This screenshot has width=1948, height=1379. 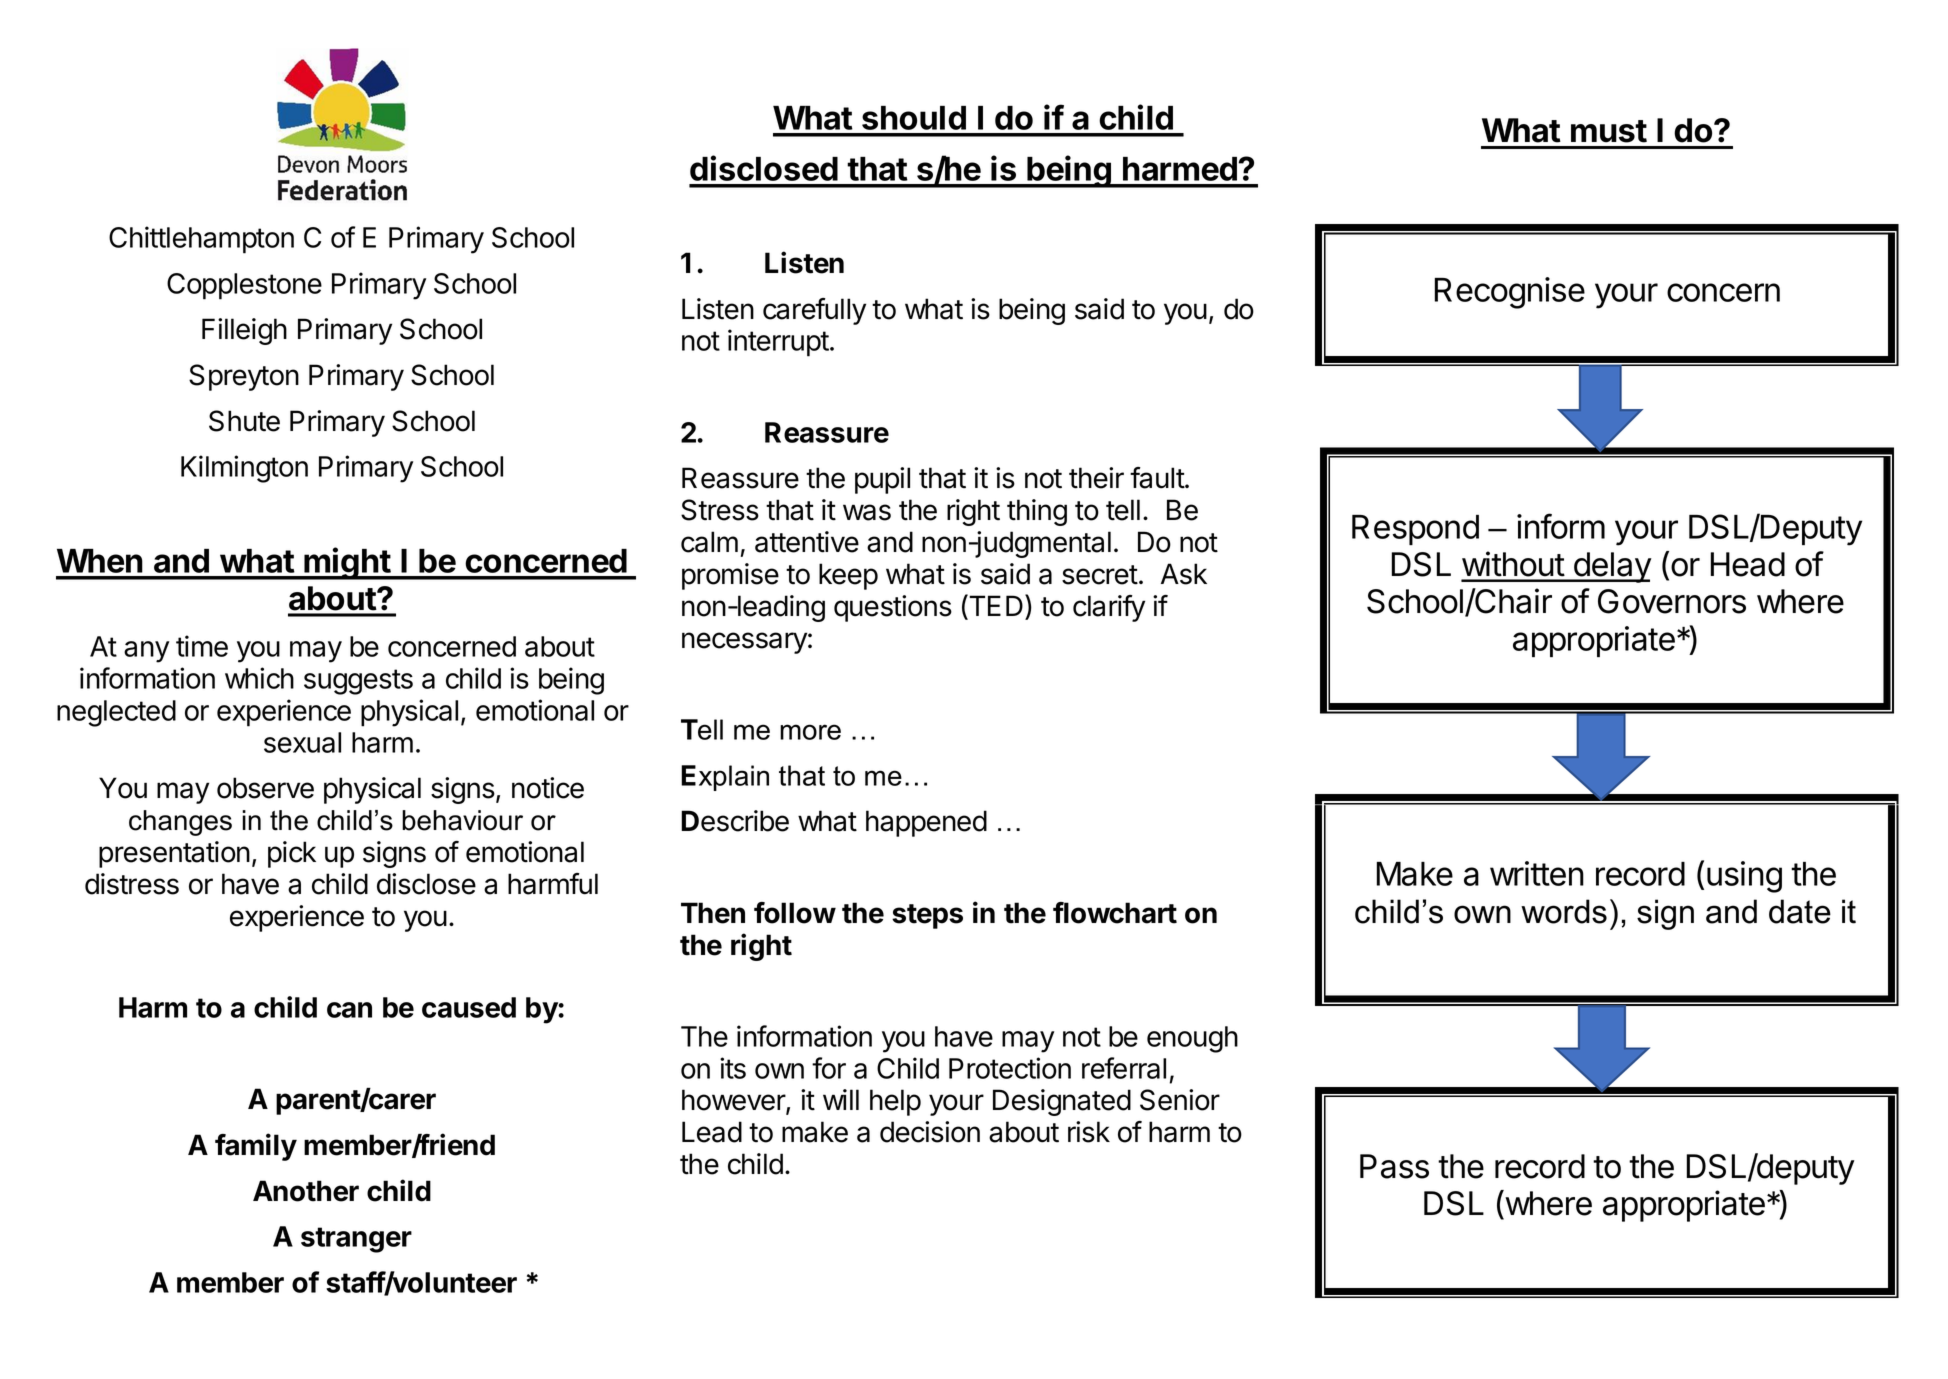 What do you see at coordinates (778, 343) in the screenshot?
I see `interrupt` at bounding box center [778, 343].
